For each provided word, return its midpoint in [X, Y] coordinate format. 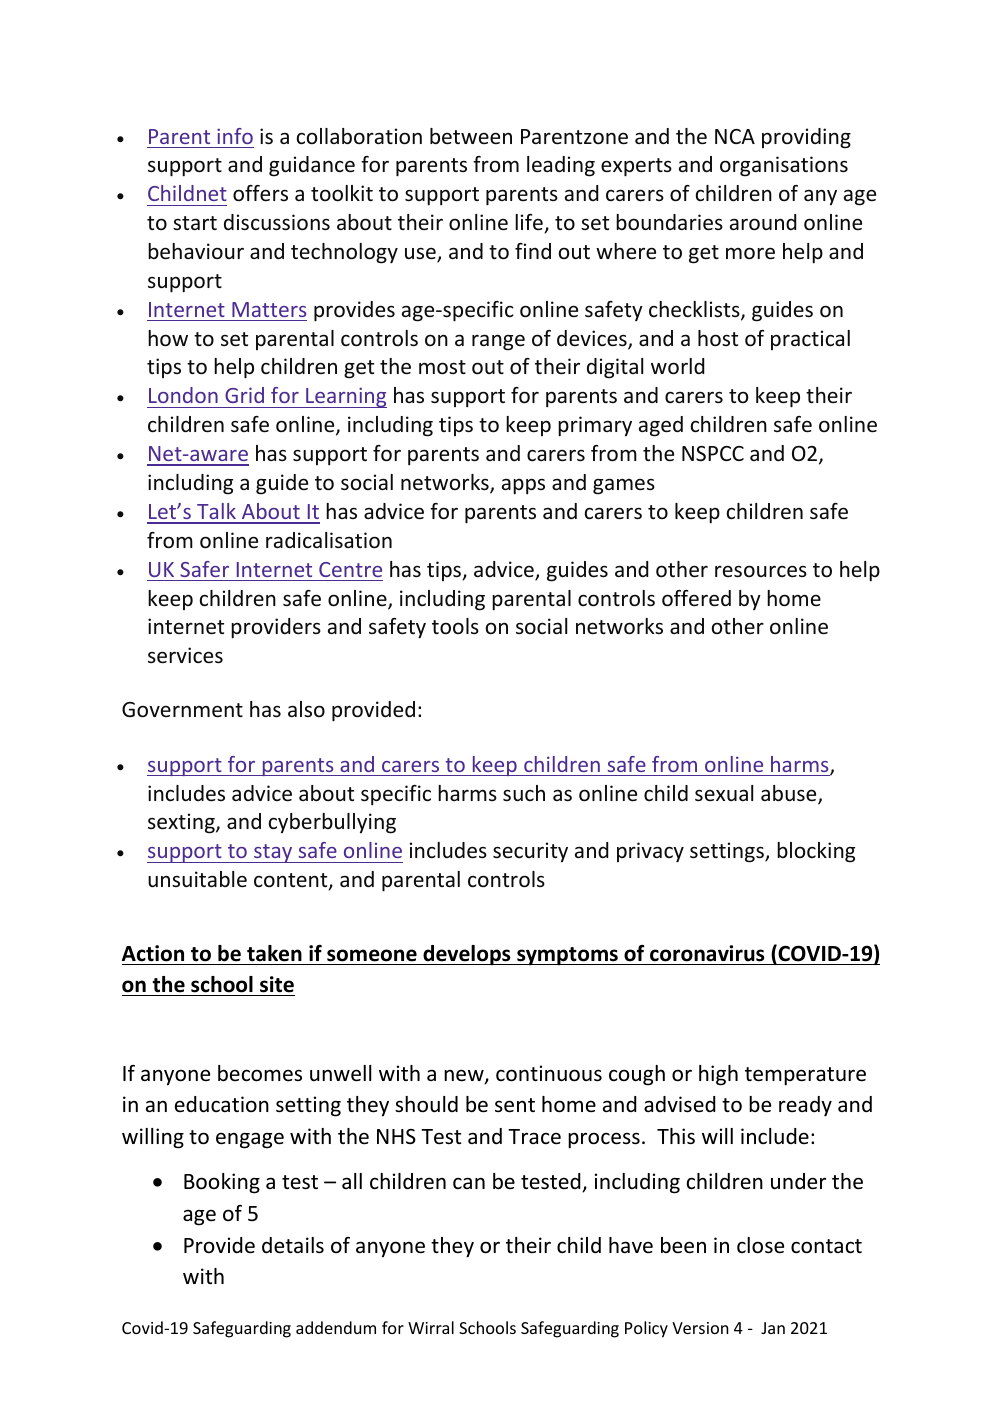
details [293, 1245]
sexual [724, 793]
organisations [784, 166]
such [524, 793]
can [469, 1183]
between [471, 136]
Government [182, 710]
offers [260, 193]
